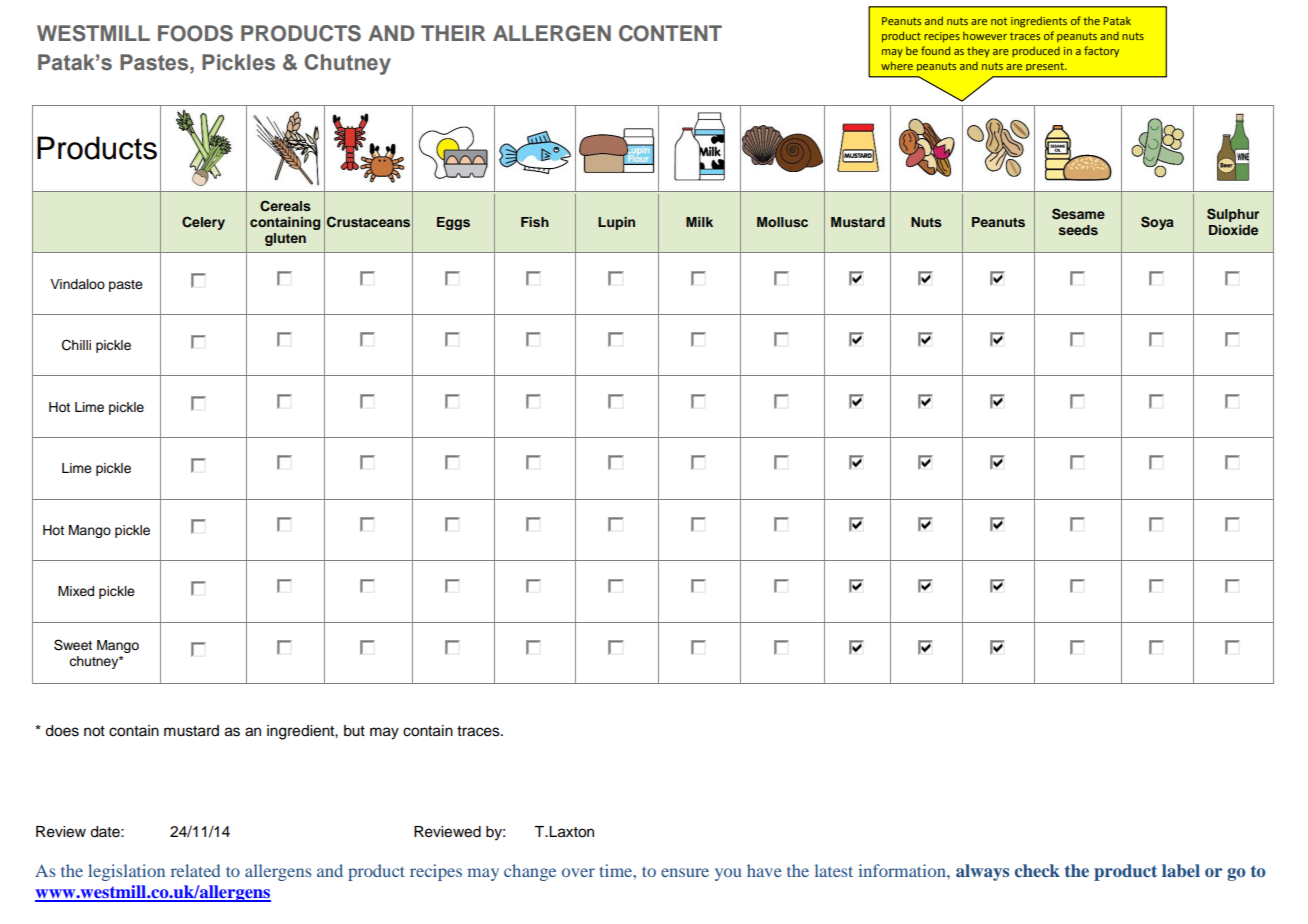 The image size is (1308, 924). I want to click on ensure, so click(685, 872).
